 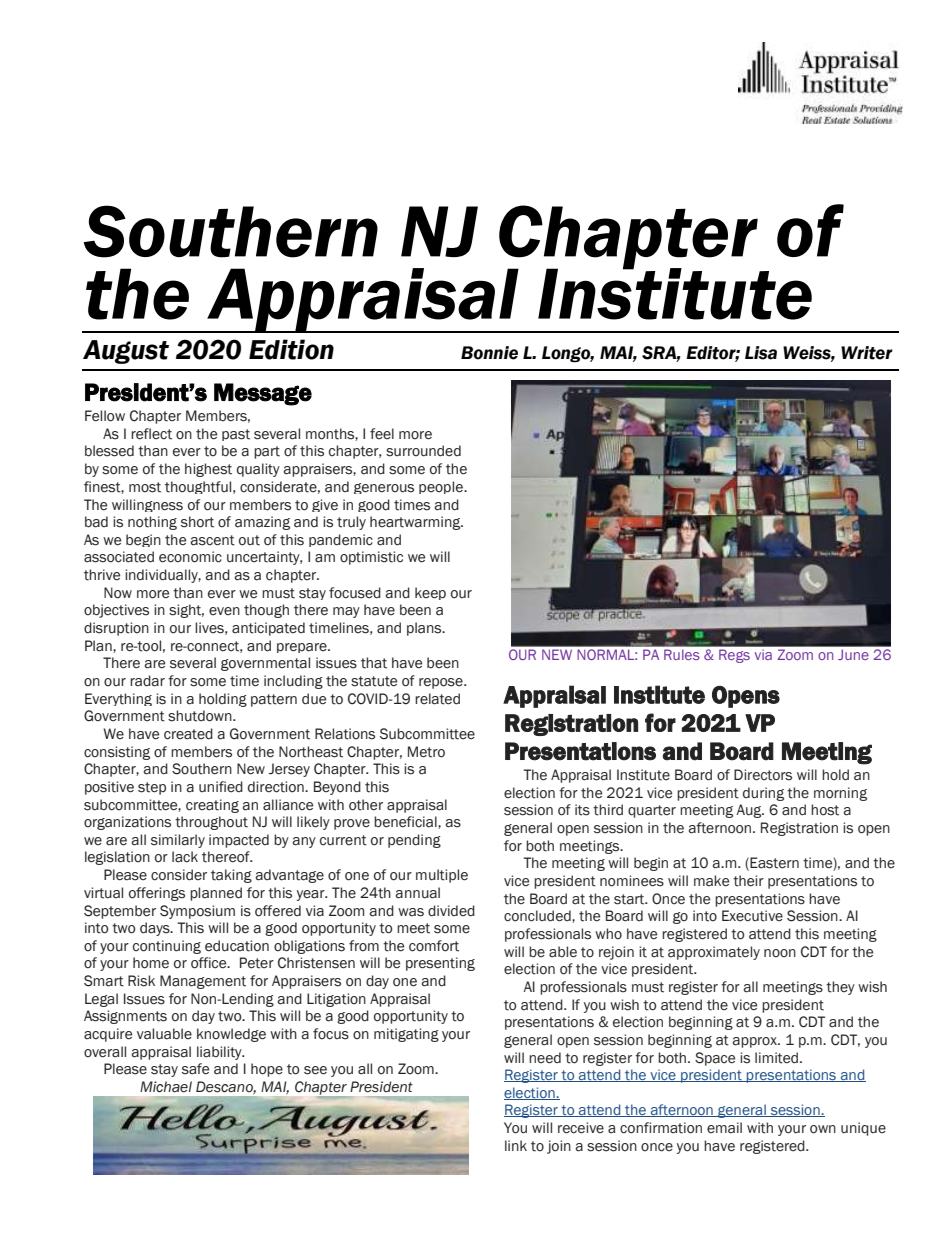 What do you see at coordinates (489, 353) in the screenshot?
I see `Bonnie` at bounding box center [489, 353].
